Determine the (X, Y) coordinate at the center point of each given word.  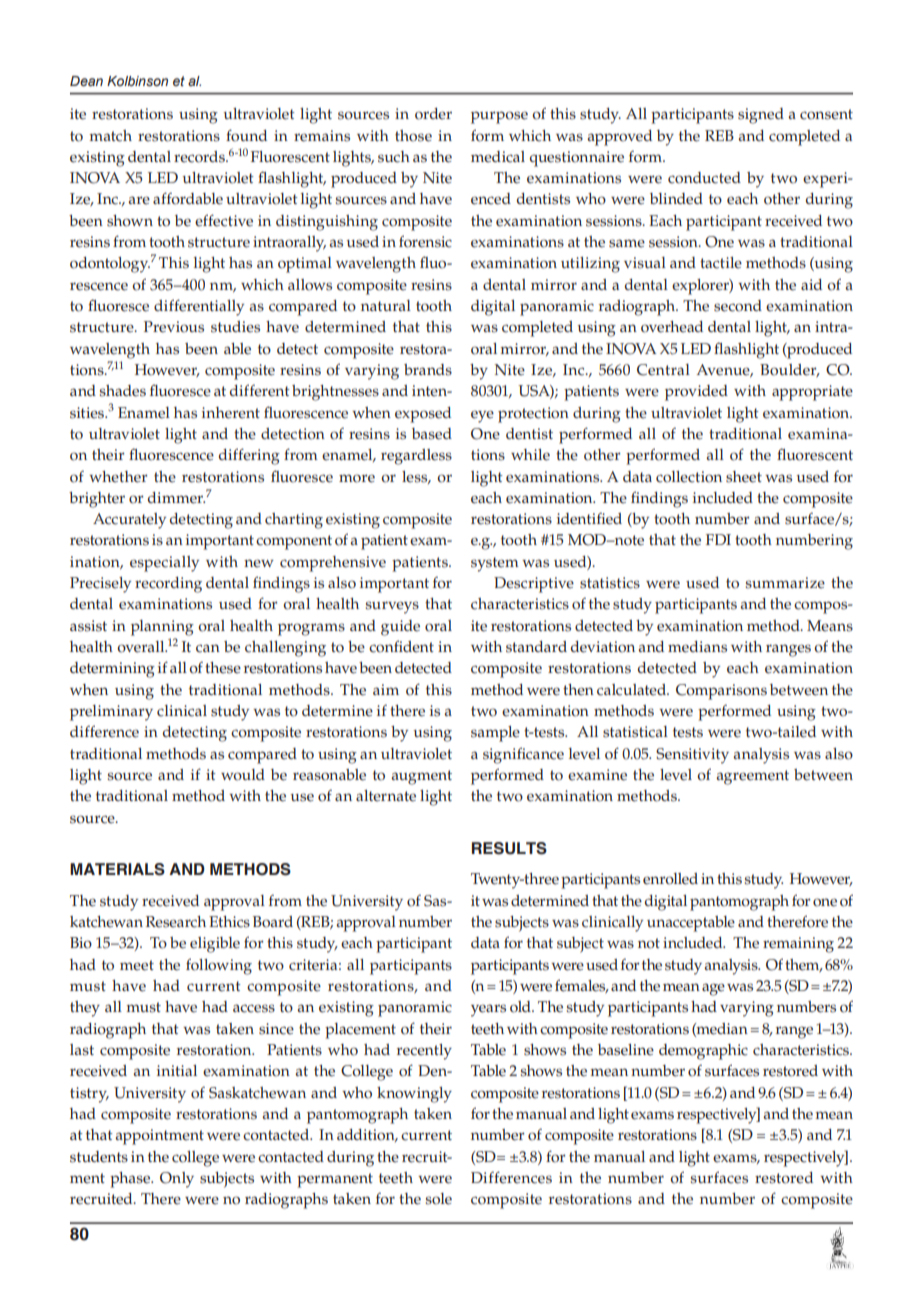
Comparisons (721, 692)
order (433, 114)
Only (177, 1180)
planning (162, 628)
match (110, 136)
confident (401, 646)
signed (761, 116)
